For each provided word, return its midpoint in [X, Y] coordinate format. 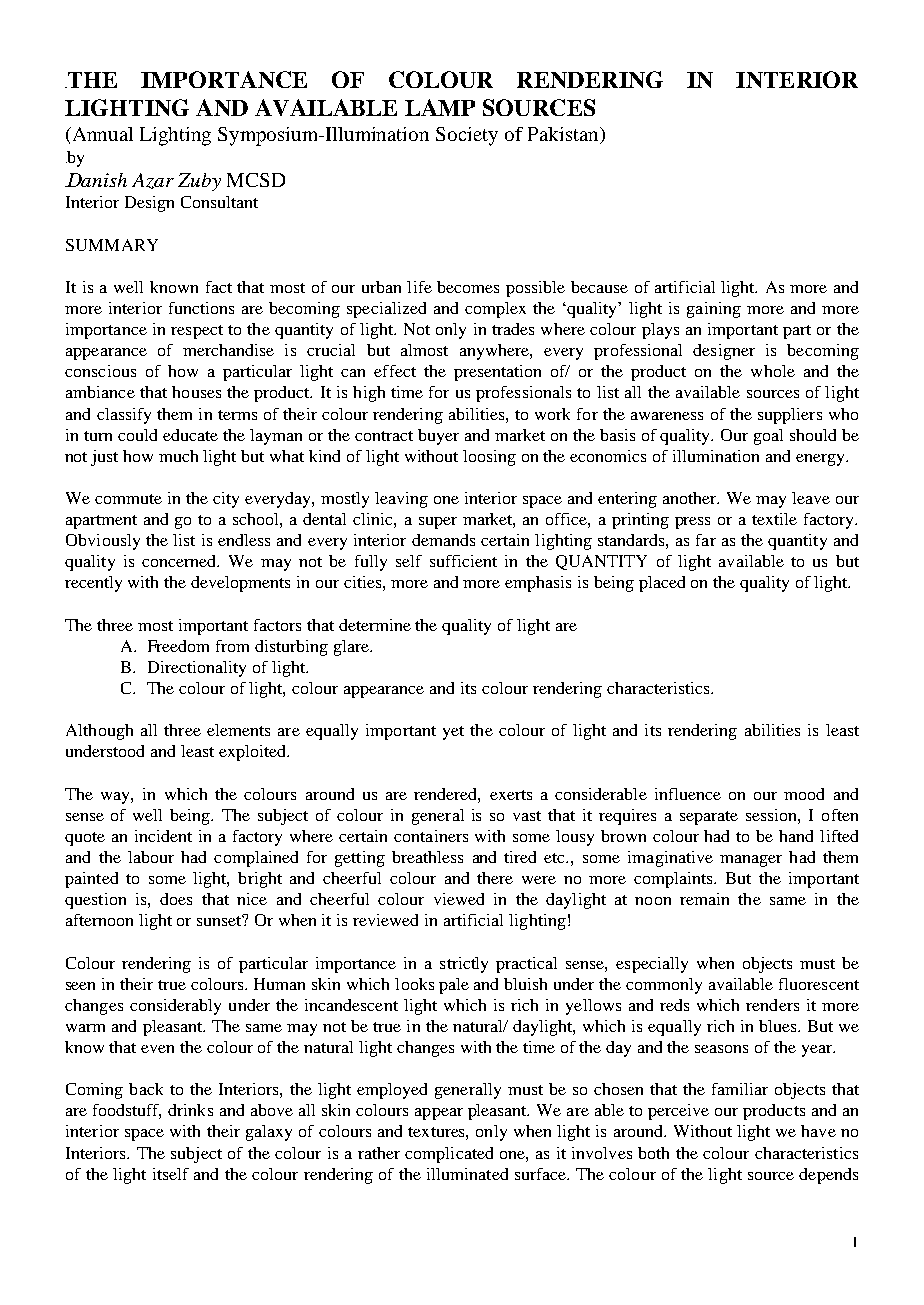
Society [467, 136]
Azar [153, 181]
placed [662, 584]
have [818, 1131]
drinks [190, 1110]
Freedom [178, 646]
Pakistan [564, 134]
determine [375, 625]
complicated [449, 1155]
